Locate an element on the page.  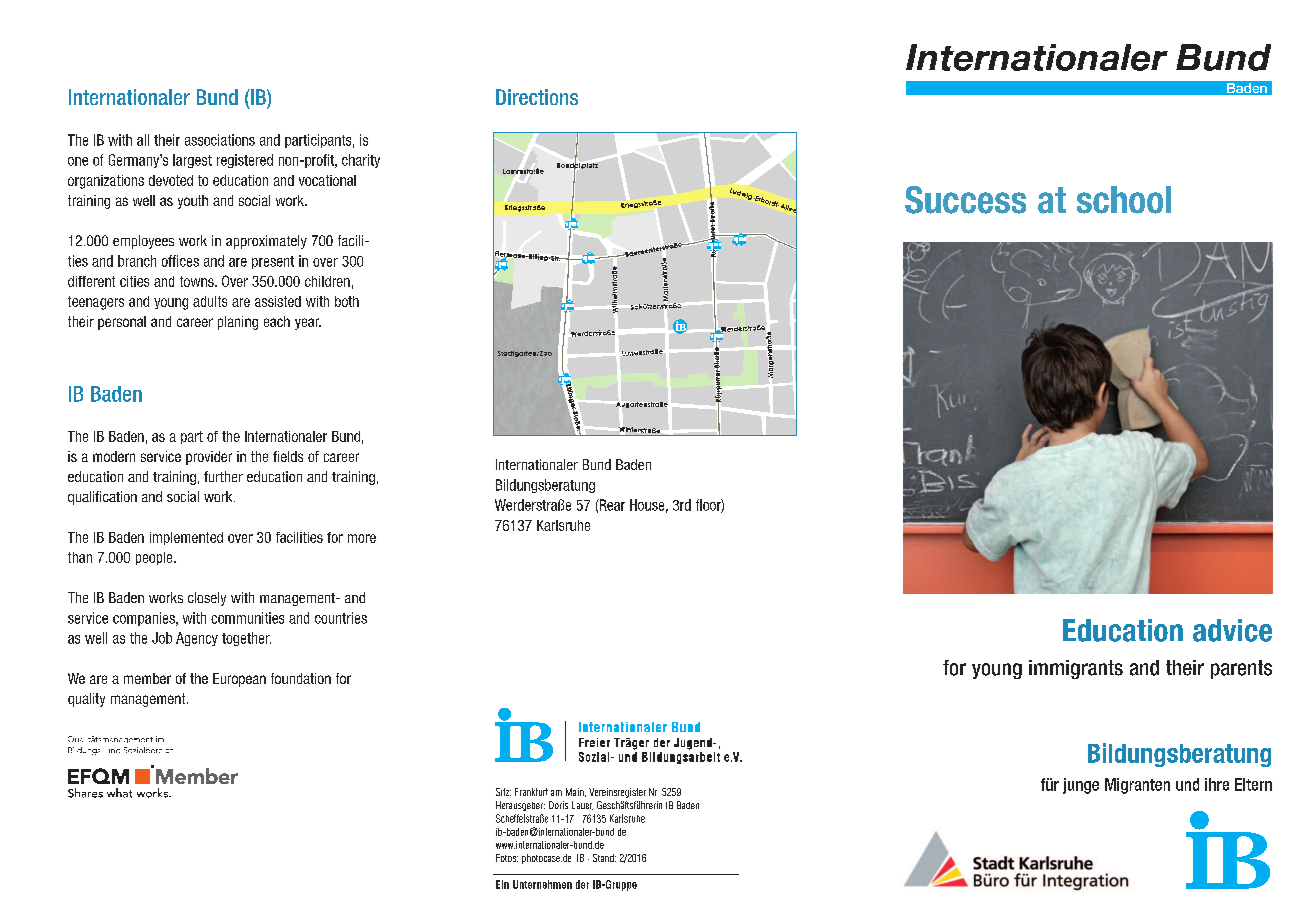
school is located at coordinates (1124, 200).
